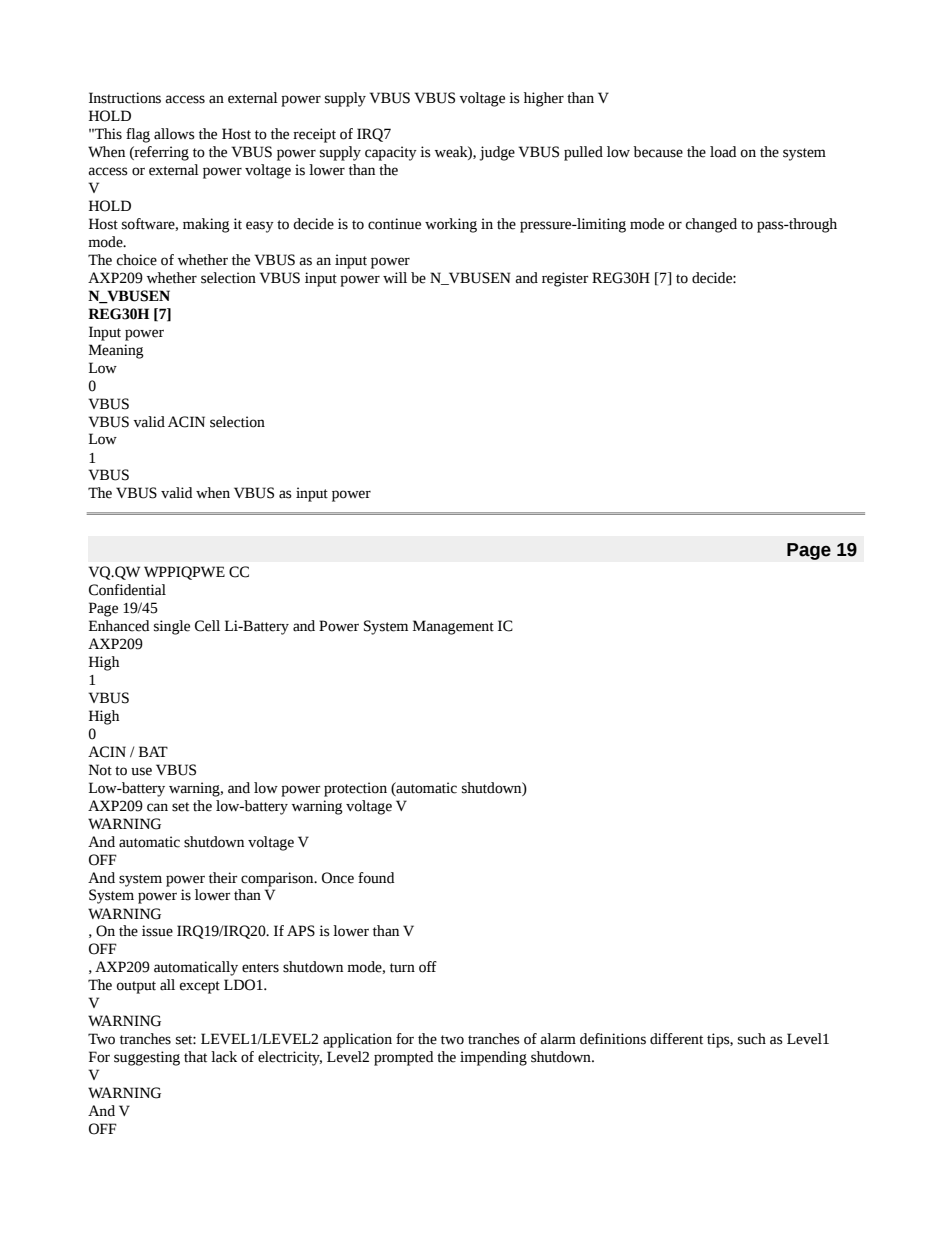 The width and height of the page is (952, 1233). Describe the element at coordinates (391, 153) in the page. I see `capacity` at that location.
